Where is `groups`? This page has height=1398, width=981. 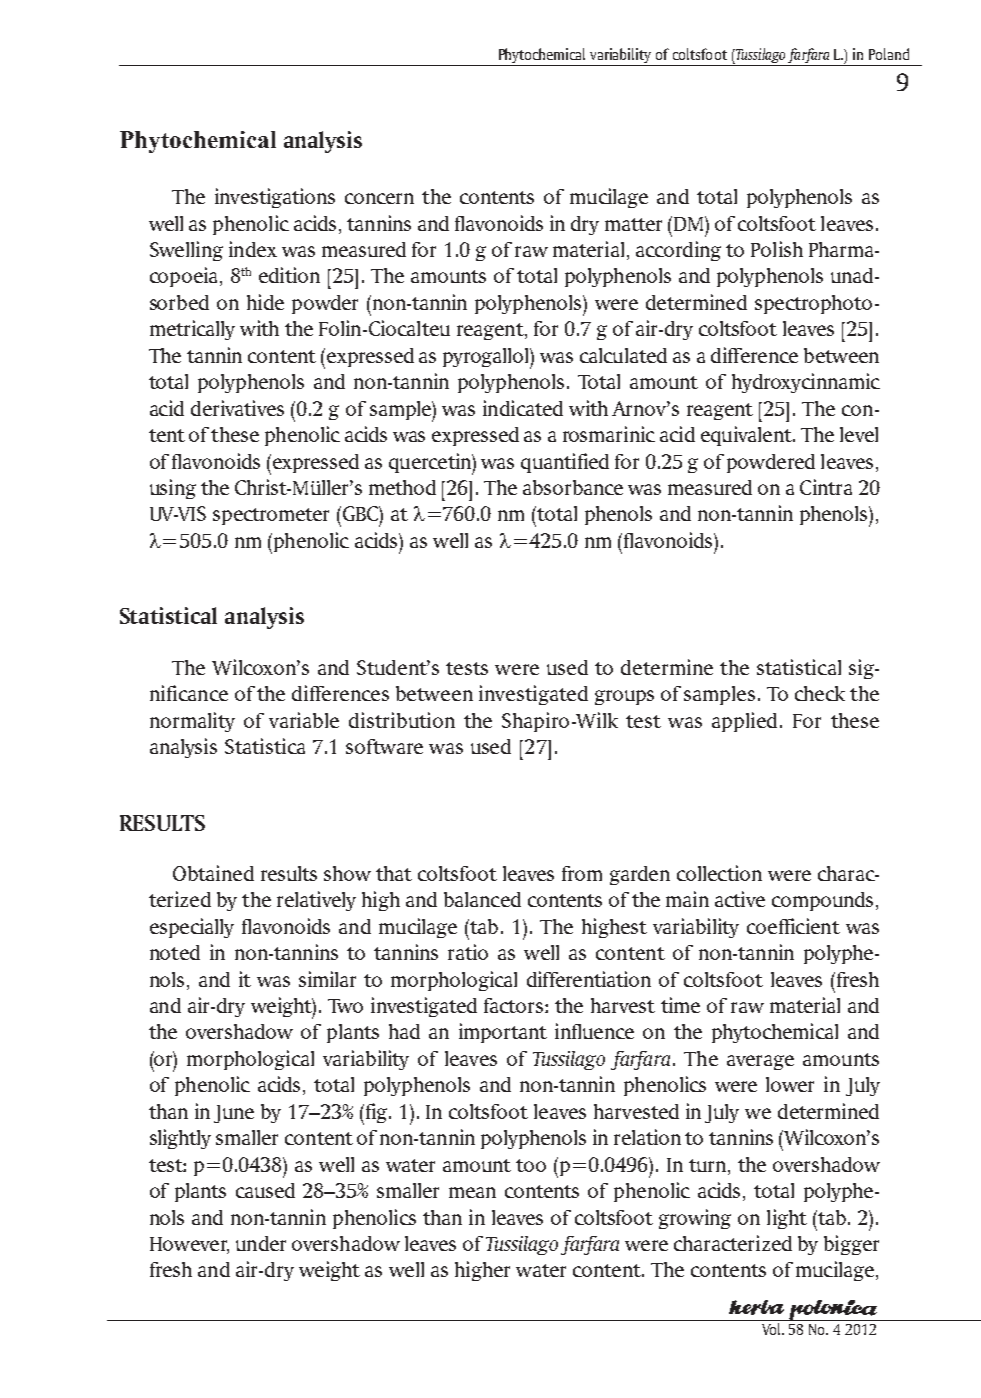 groups is located at coordinates (624, 697).
